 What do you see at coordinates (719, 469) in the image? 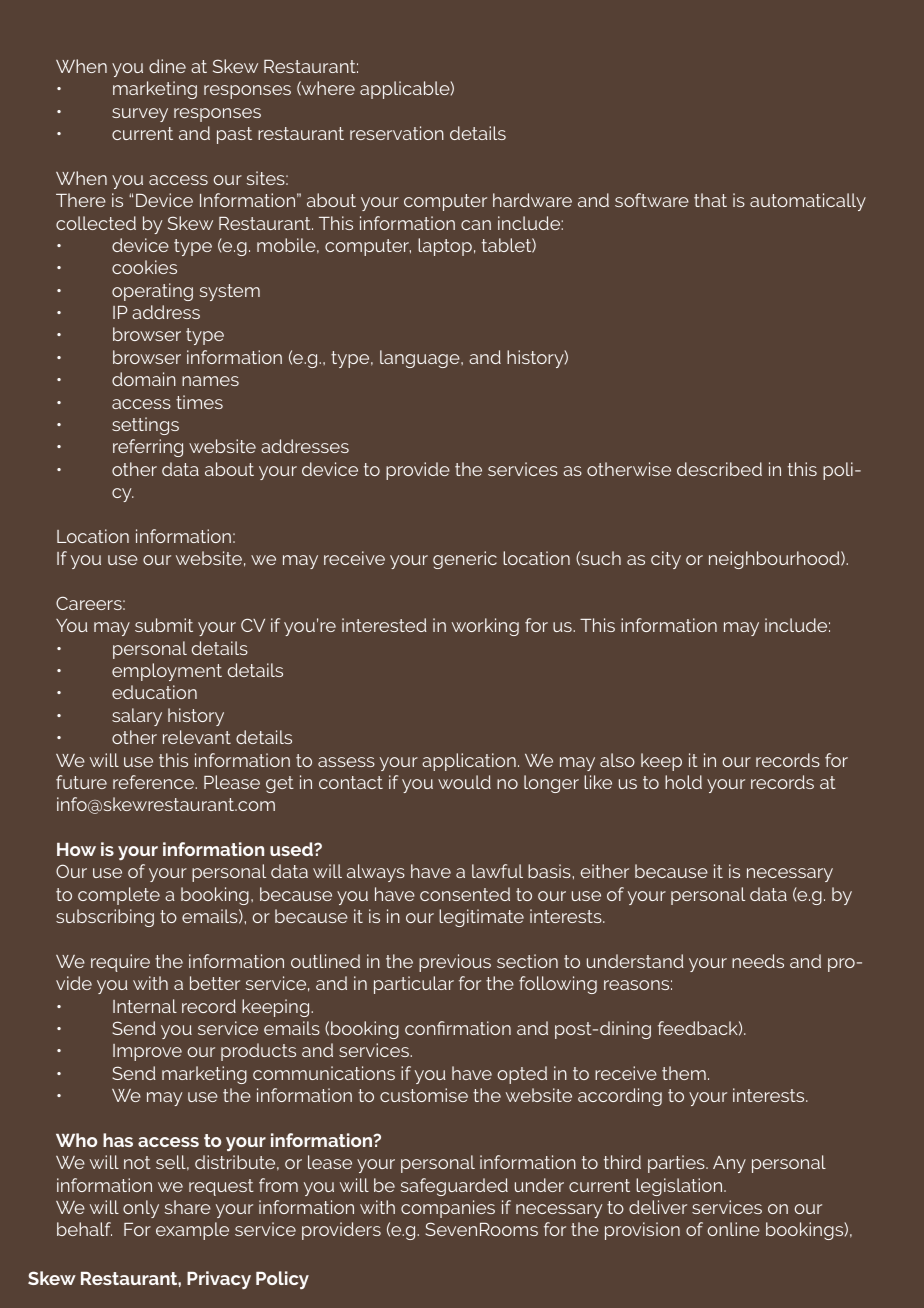
I see `described` at bounding box center [719, 469].
